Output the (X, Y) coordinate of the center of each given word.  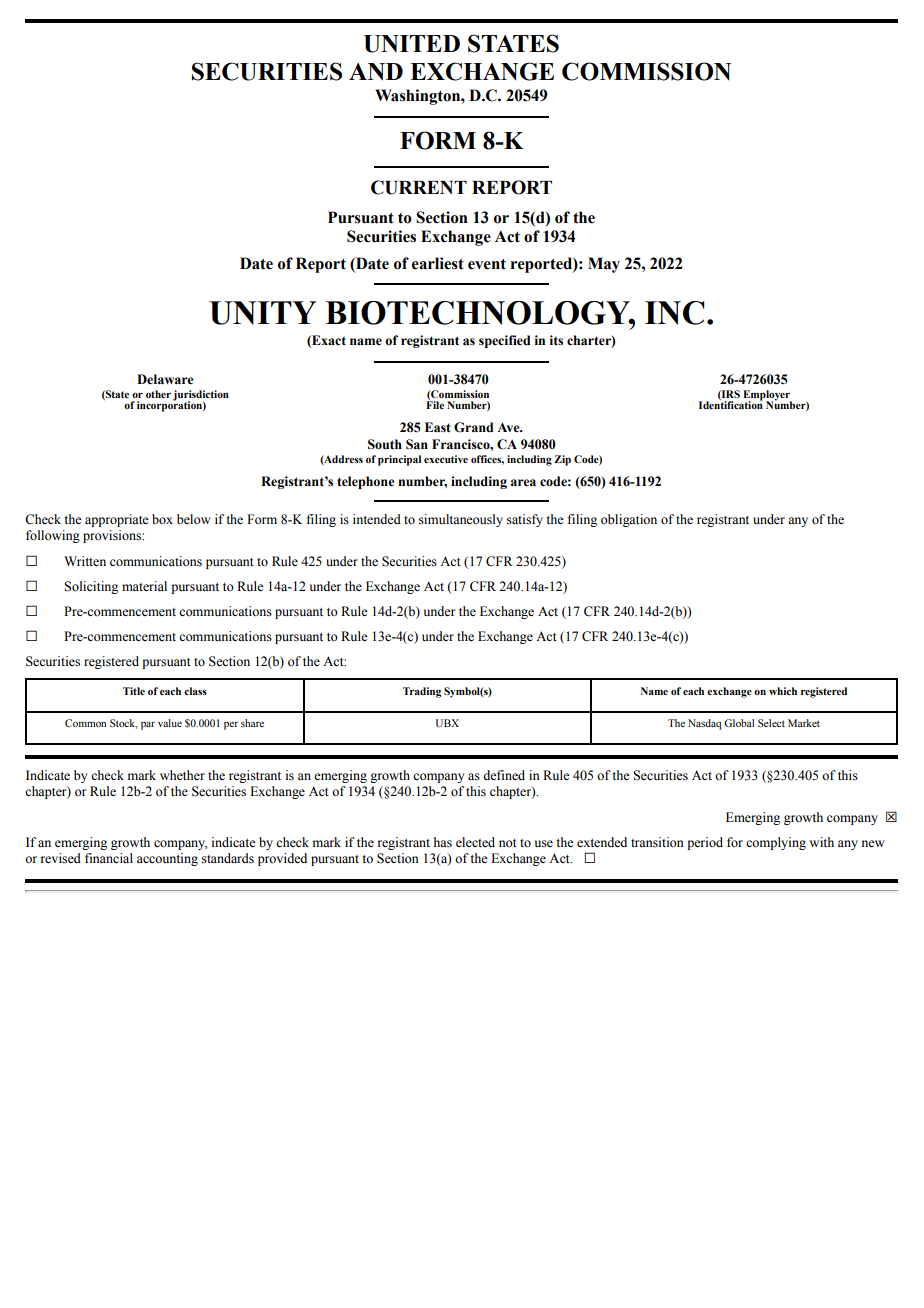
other (158, 394)
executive (446, 459)
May (604, 265)
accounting (167, 859)
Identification (731, 404)
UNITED (412, 44)
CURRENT (419, 187)
